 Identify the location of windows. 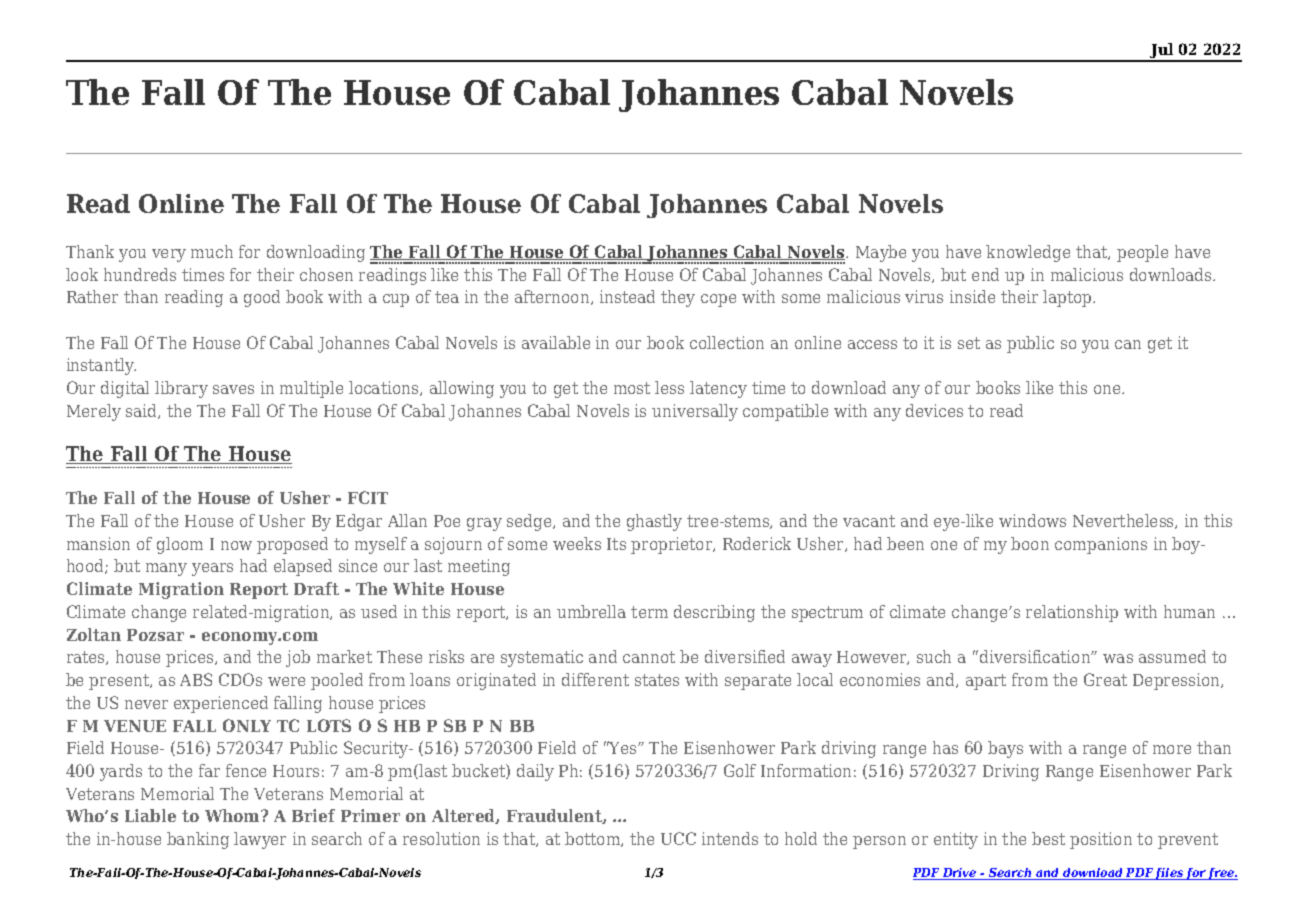
(1032, 520).
